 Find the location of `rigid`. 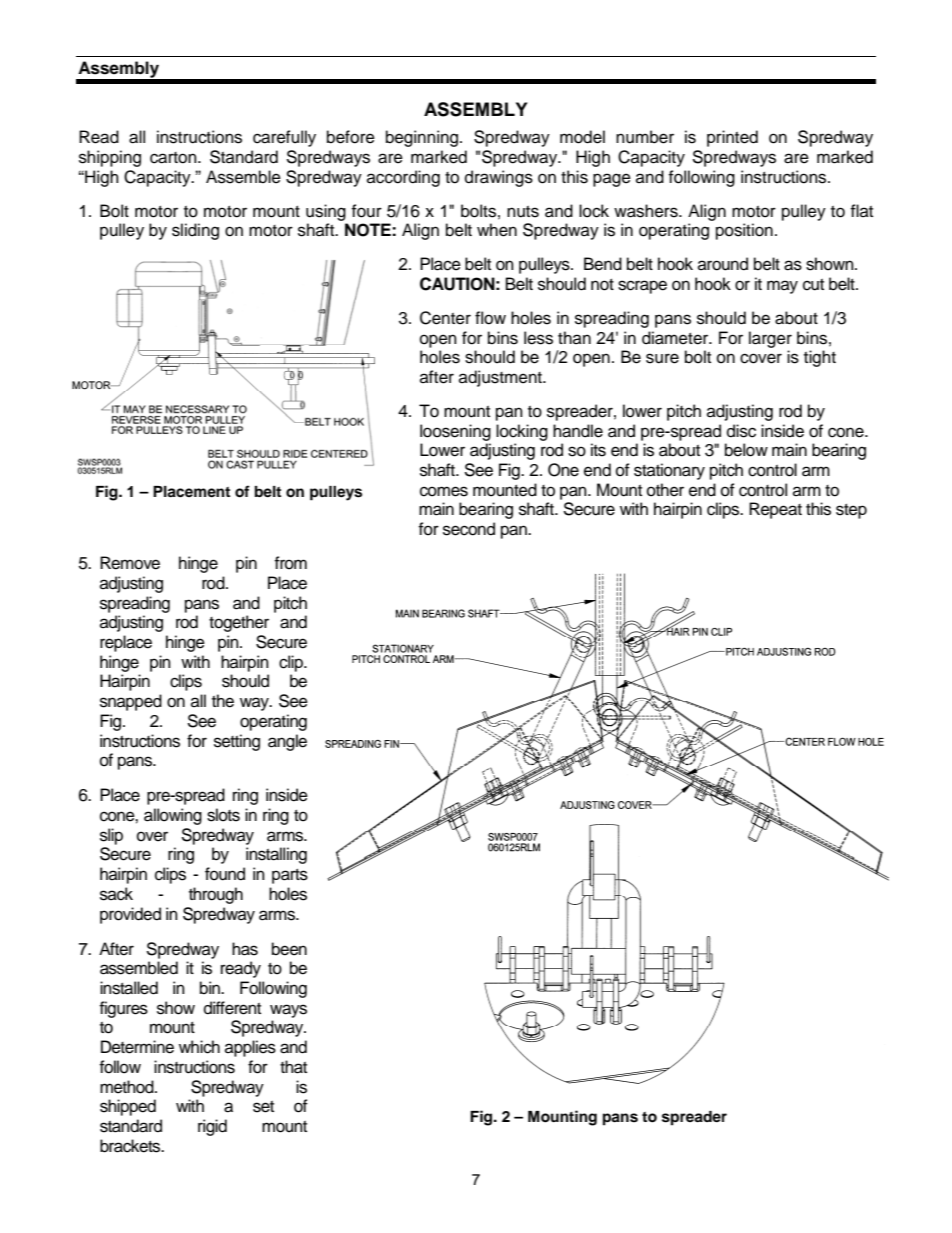

rigid is located at coordinates (212, 1127).
